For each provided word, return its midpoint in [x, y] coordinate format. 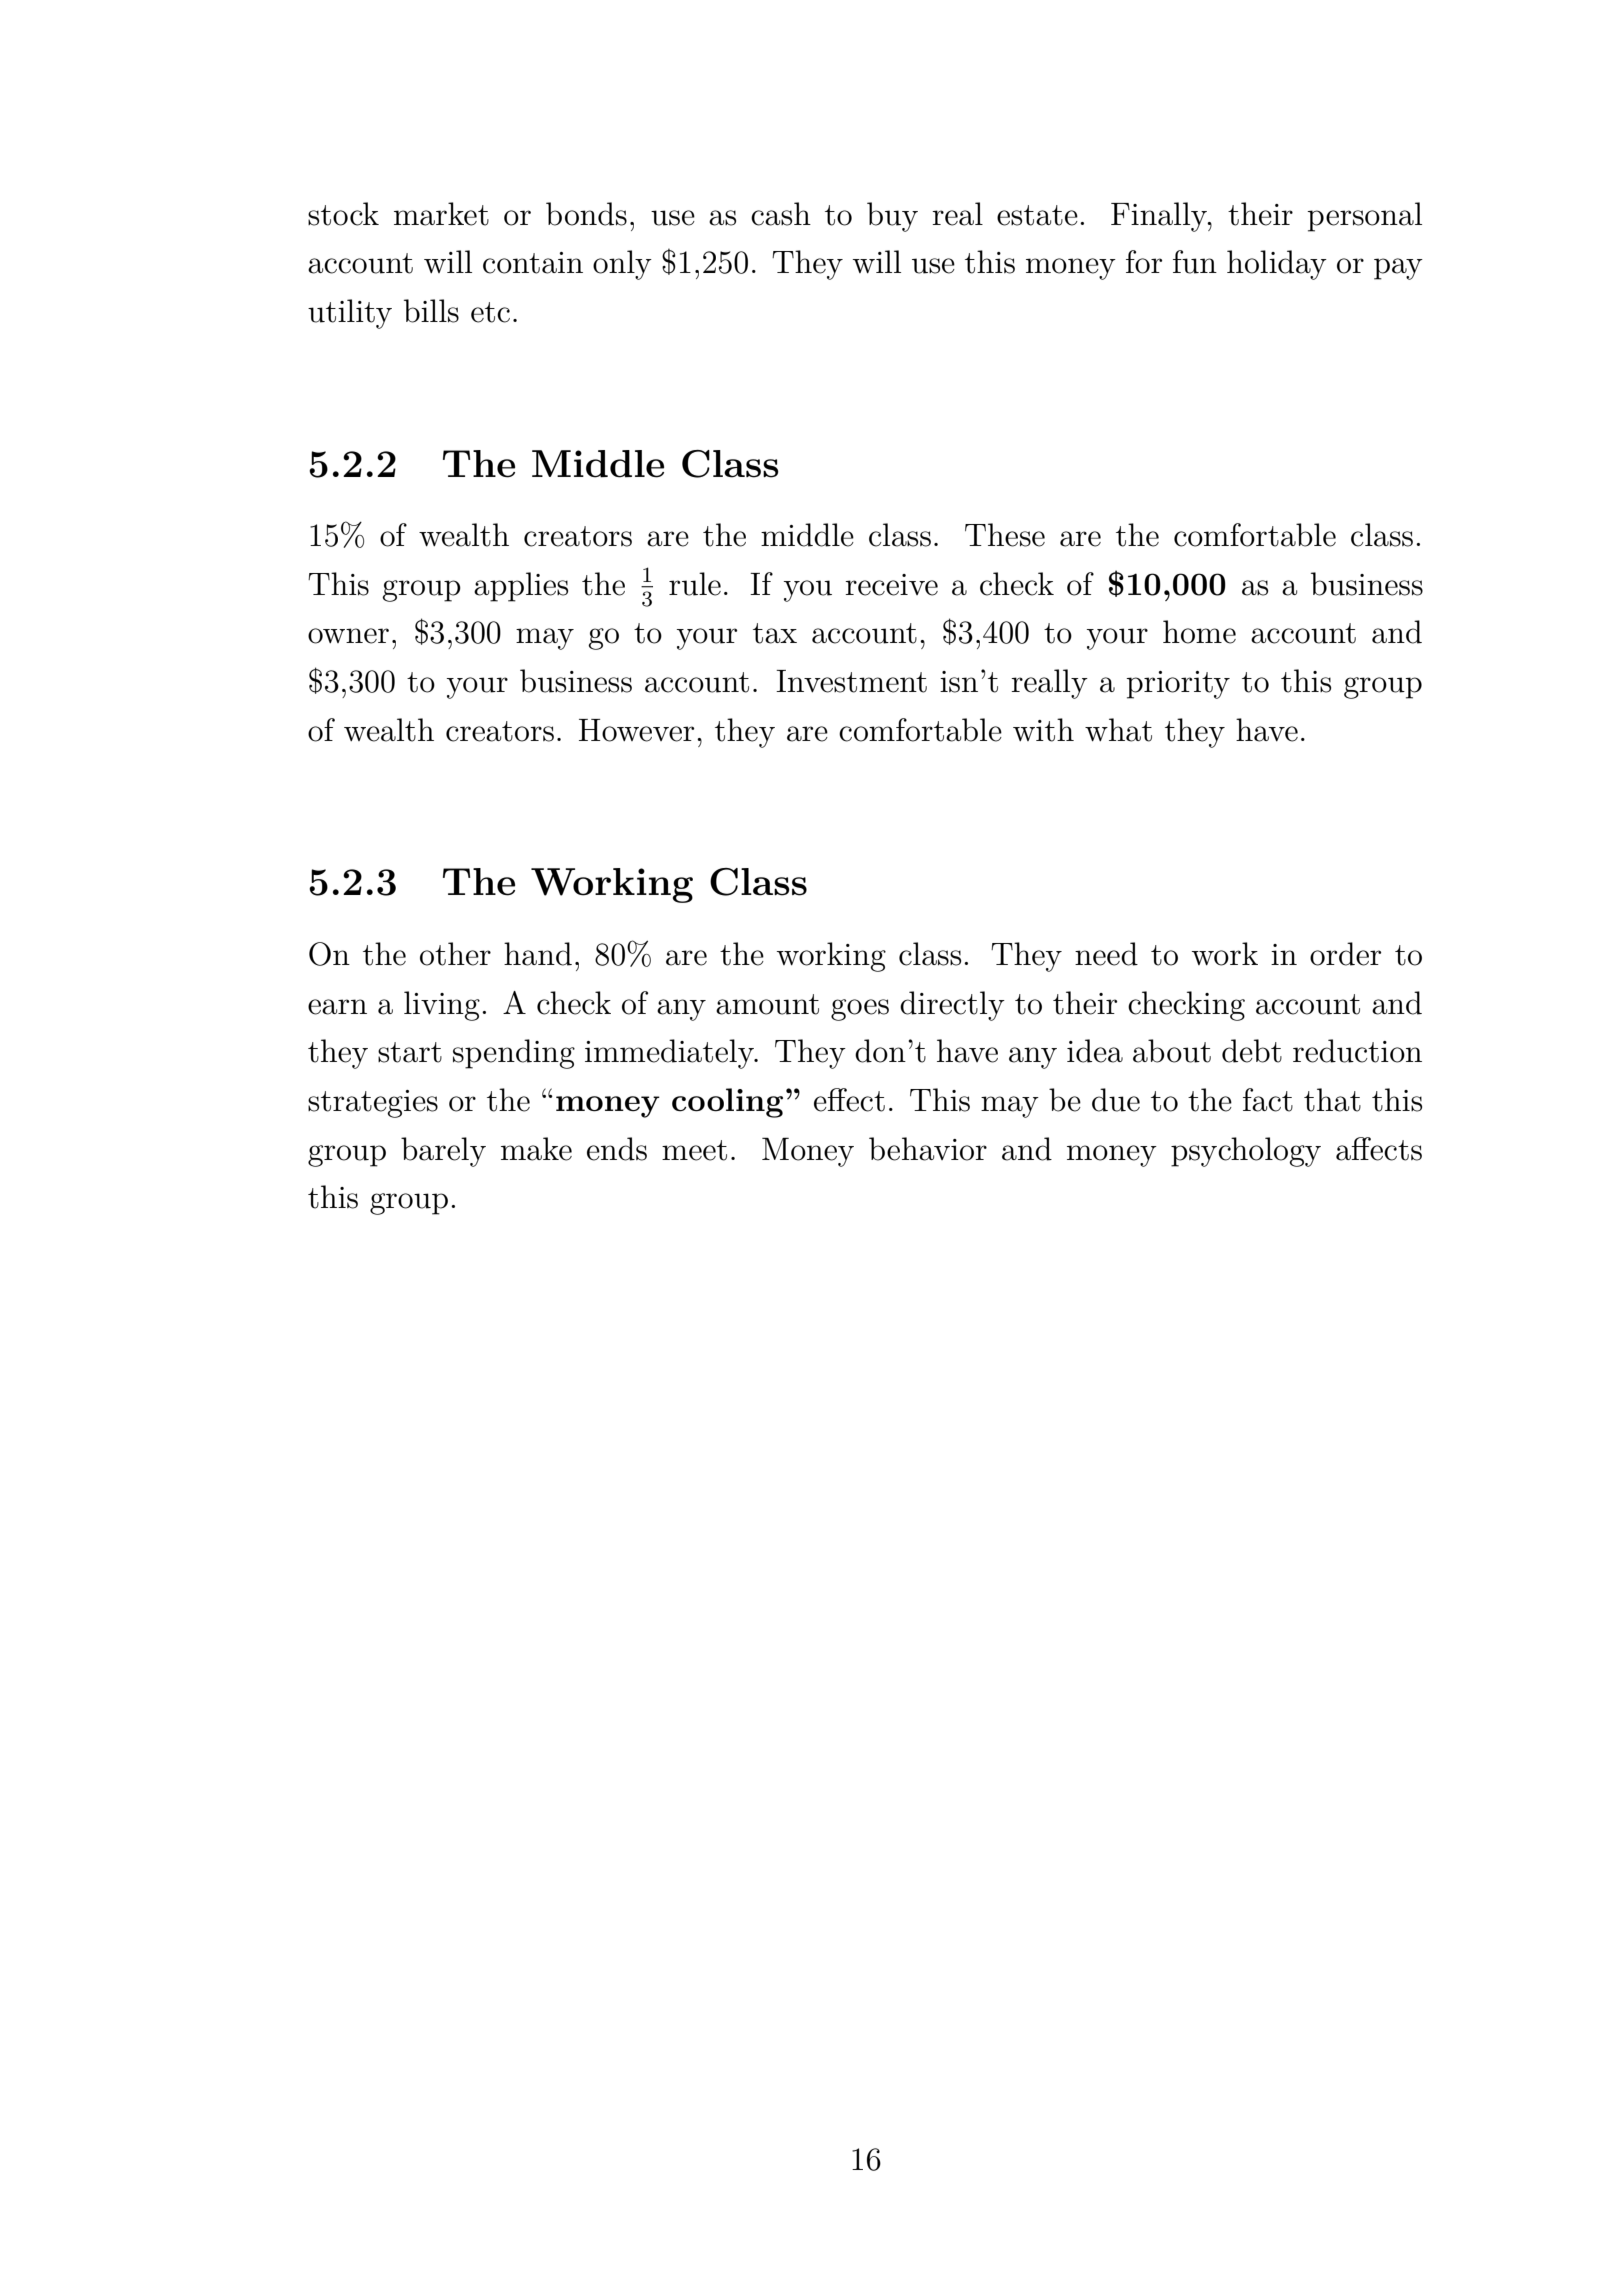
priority [1178, 685]
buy [892, 217]
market [441, 214]
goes [860, 1010]
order [1345, 954]
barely [443, 1152]
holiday [1277, 265]
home [1199, 632]
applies [521, 587]
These [1005, 535]
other [455, 954]
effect [849, 1100]
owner [348, 636]
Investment [851, 681]
